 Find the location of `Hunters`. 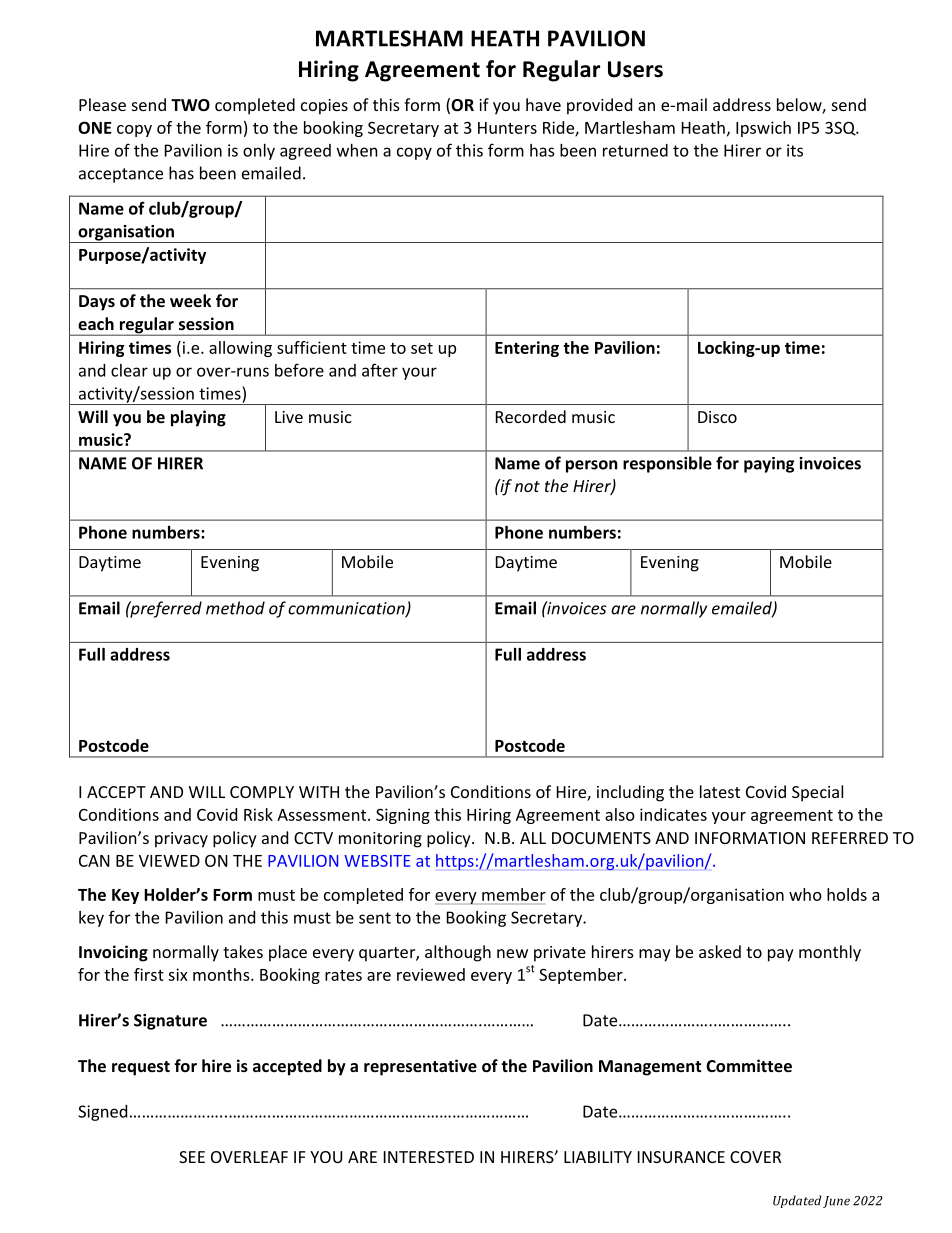

Hunters is located at coordinates (507, 128).
